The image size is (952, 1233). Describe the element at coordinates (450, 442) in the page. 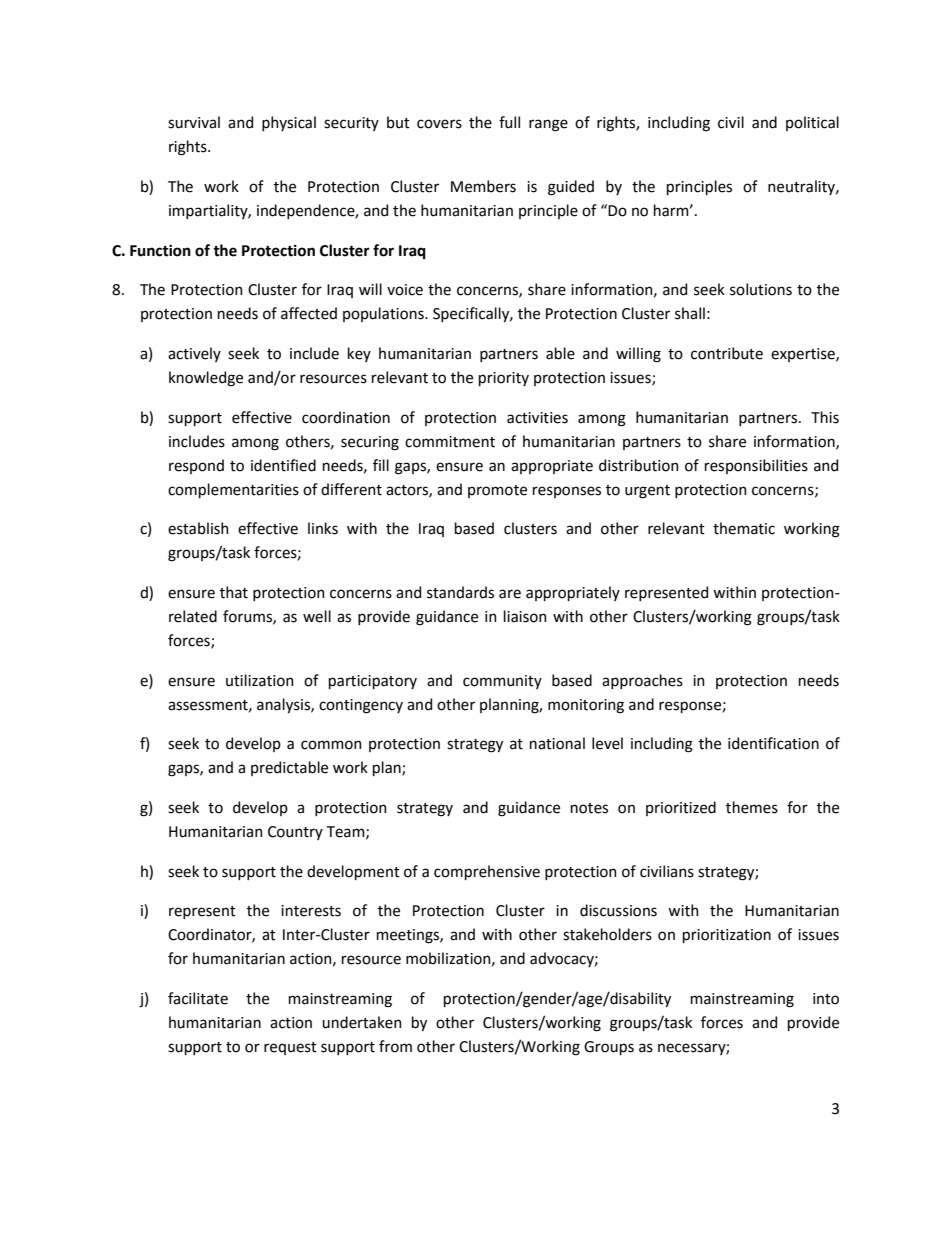

I see `commitment` at that location.
